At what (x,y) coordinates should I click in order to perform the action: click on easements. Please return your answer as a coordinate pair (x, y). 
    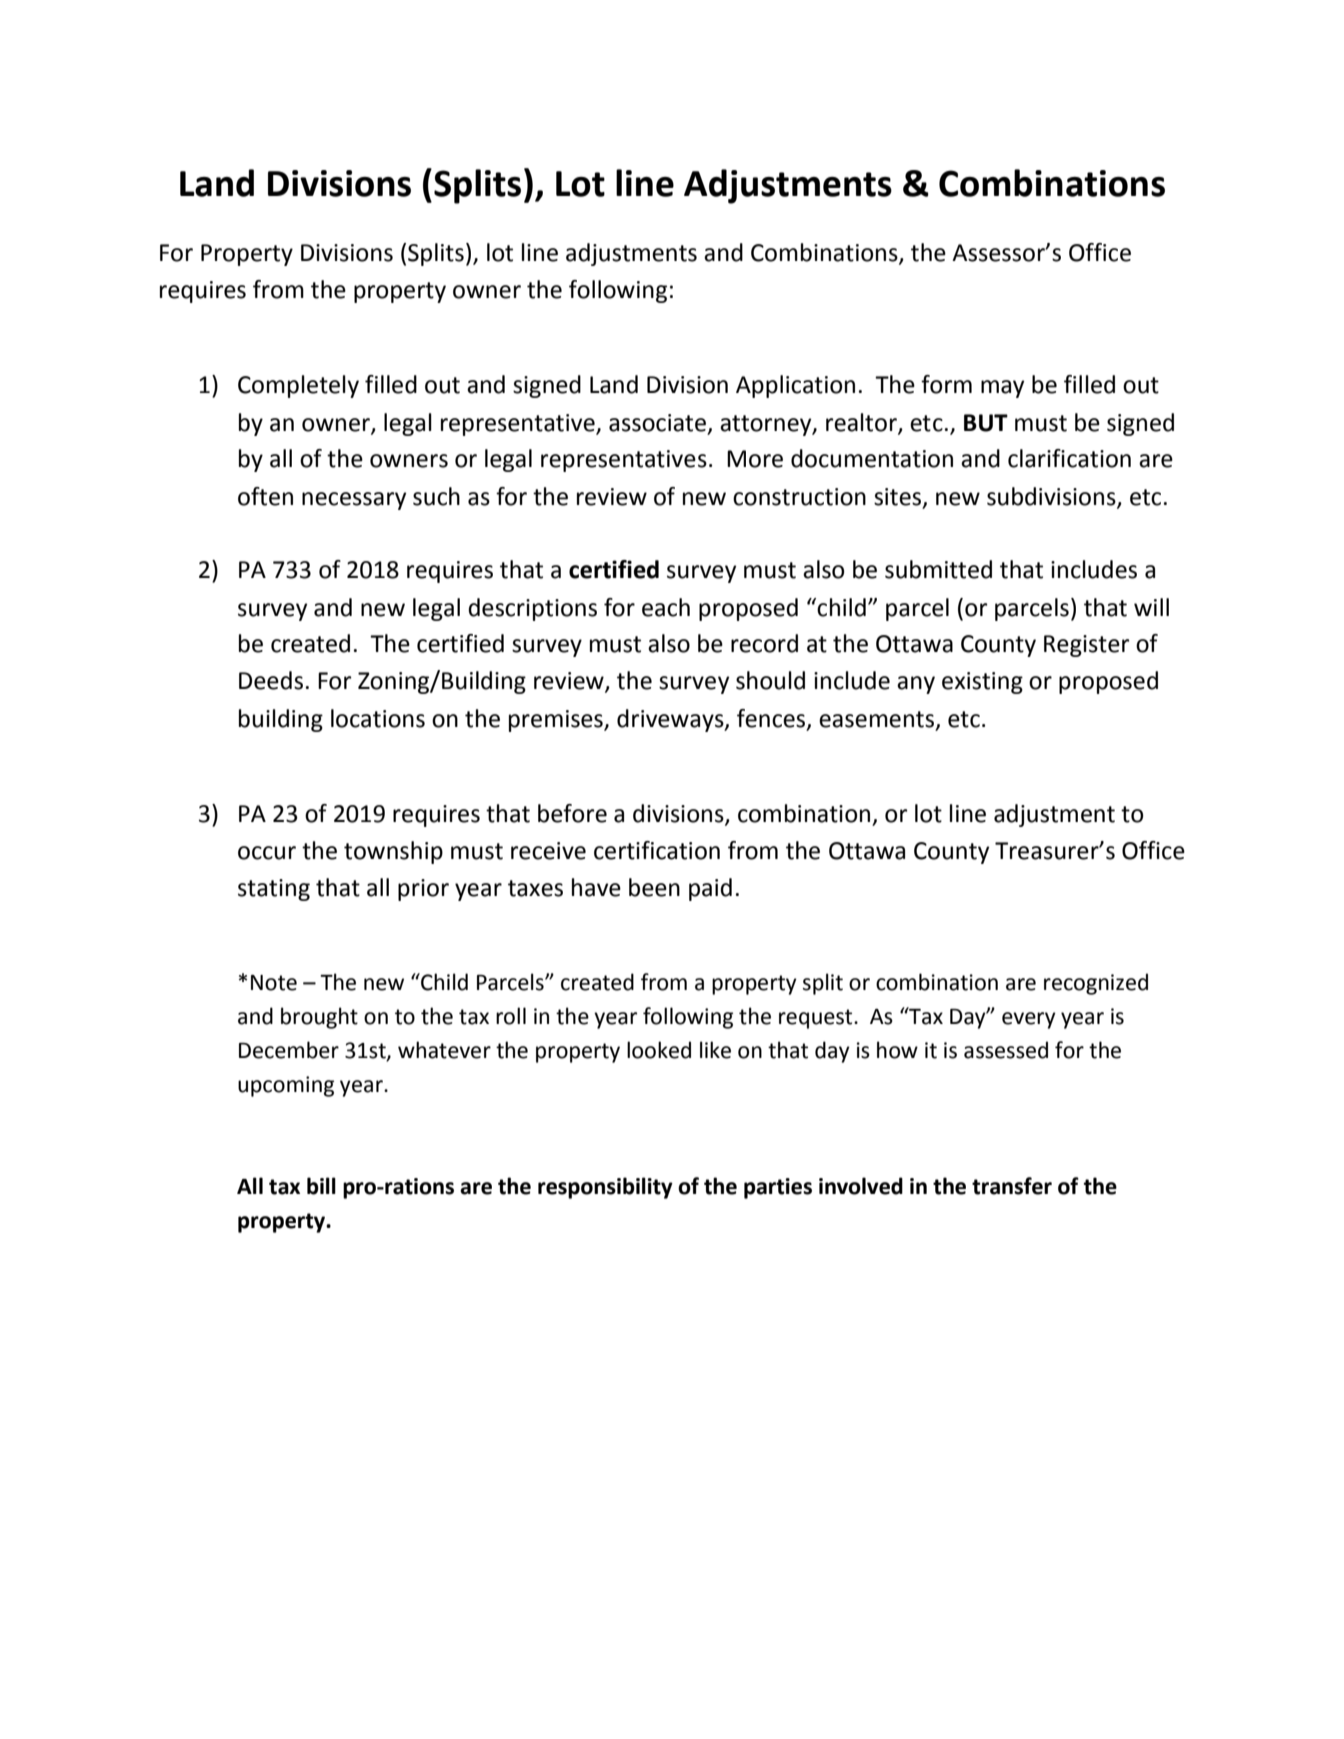
    Looking at the image, I should click on (876, 719).
